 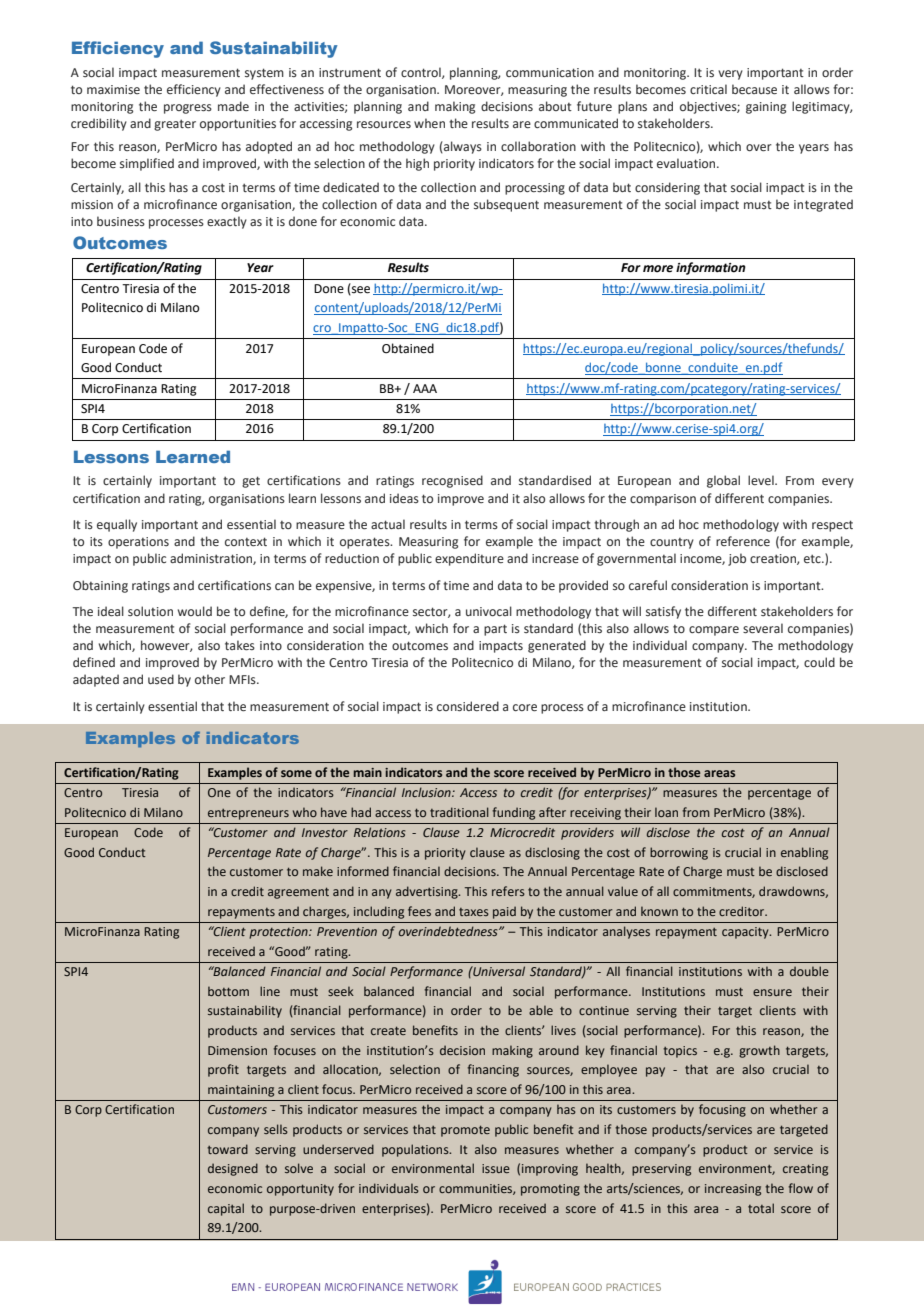 I want to click on traditional, so click(x=459, y=812).
